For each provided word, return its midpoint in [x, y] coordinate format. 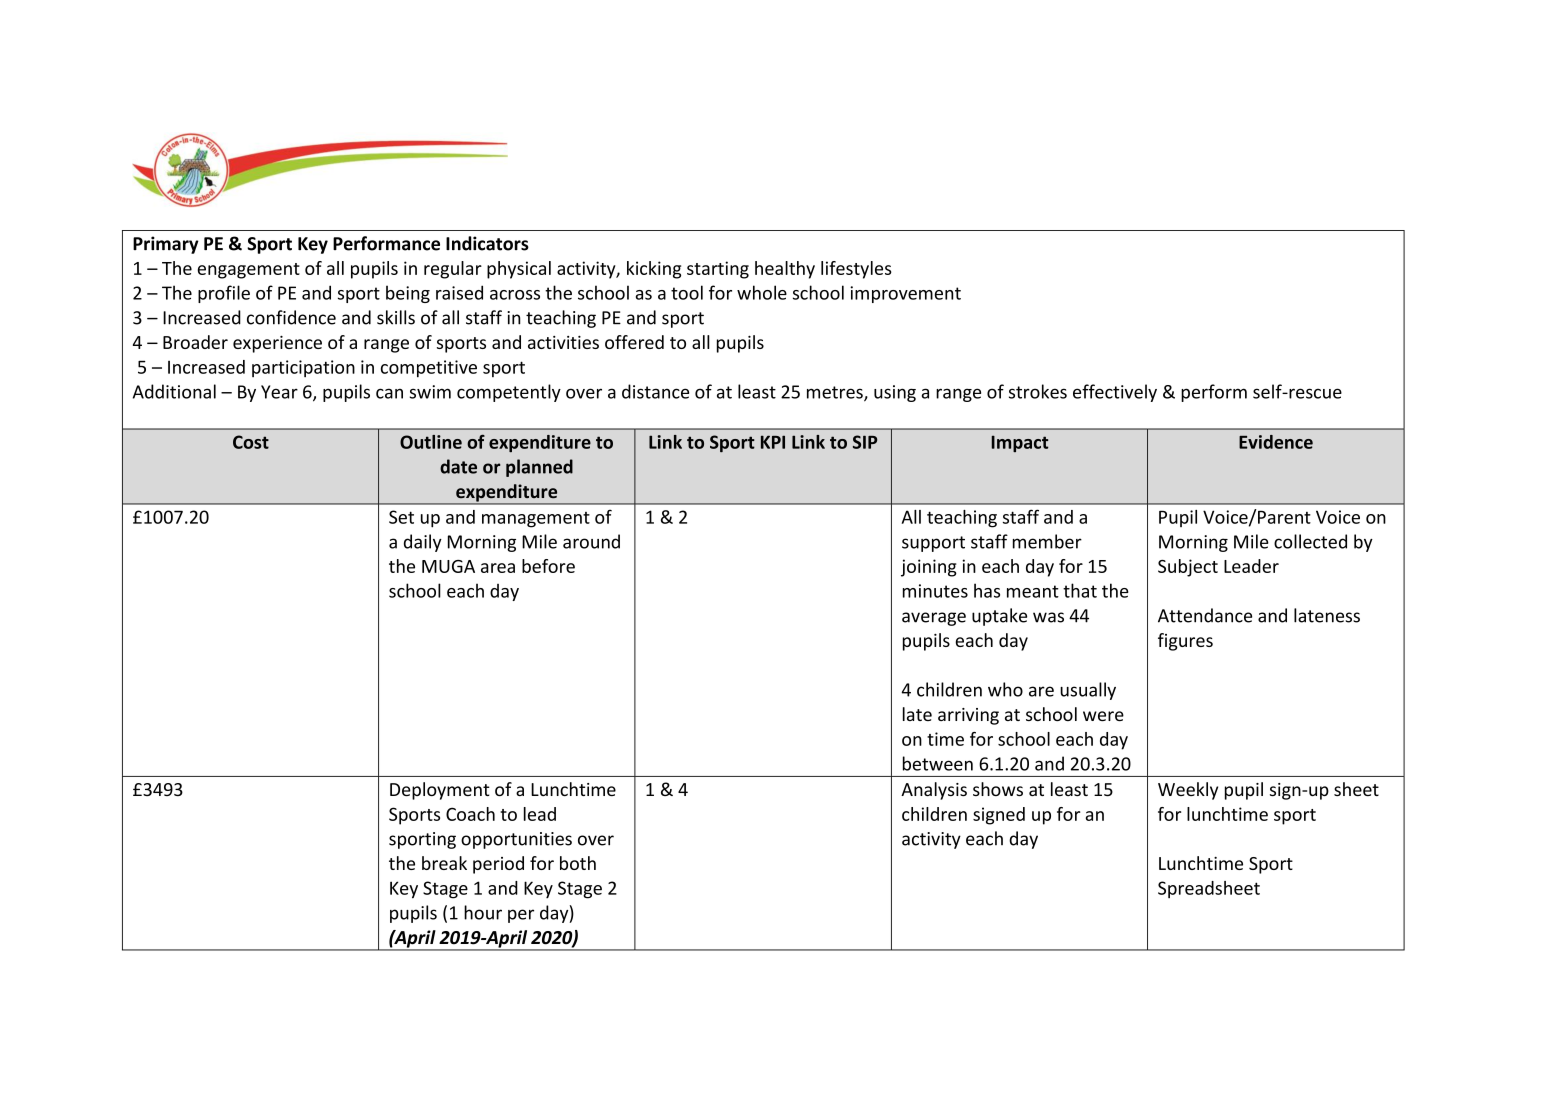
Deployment [440, 791]
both [578, 863]
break [444, 863]
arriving [968, 716]
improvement [905, 294]
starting [718, 270]
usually [1088, 691]
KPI [773, 442]
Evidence [1276, 442]
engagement [249, 271]
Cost [251, 442]
